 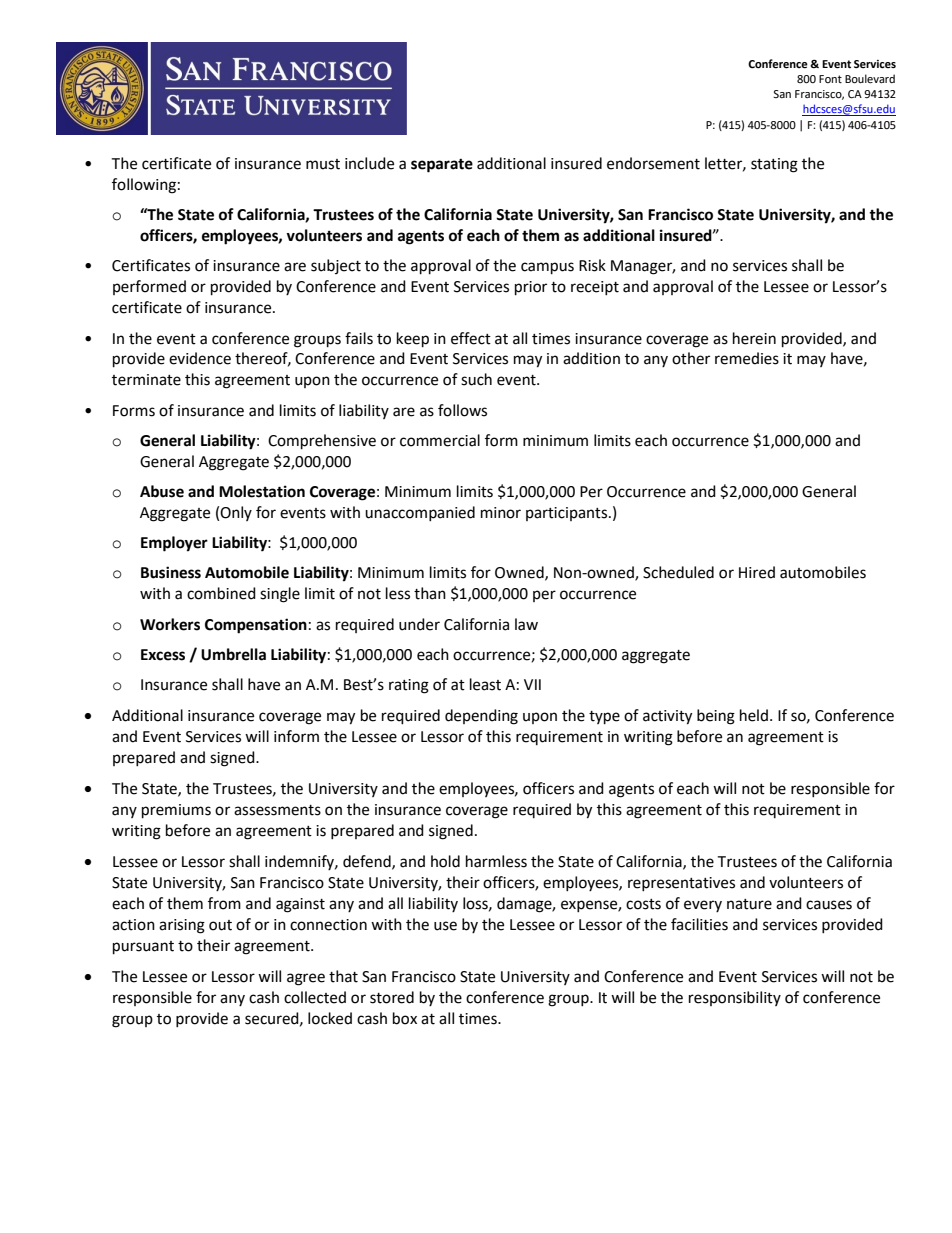 What do you see at coordinates (501, 513) in the document?
I see `minor` at bounding box center [501, 513].
